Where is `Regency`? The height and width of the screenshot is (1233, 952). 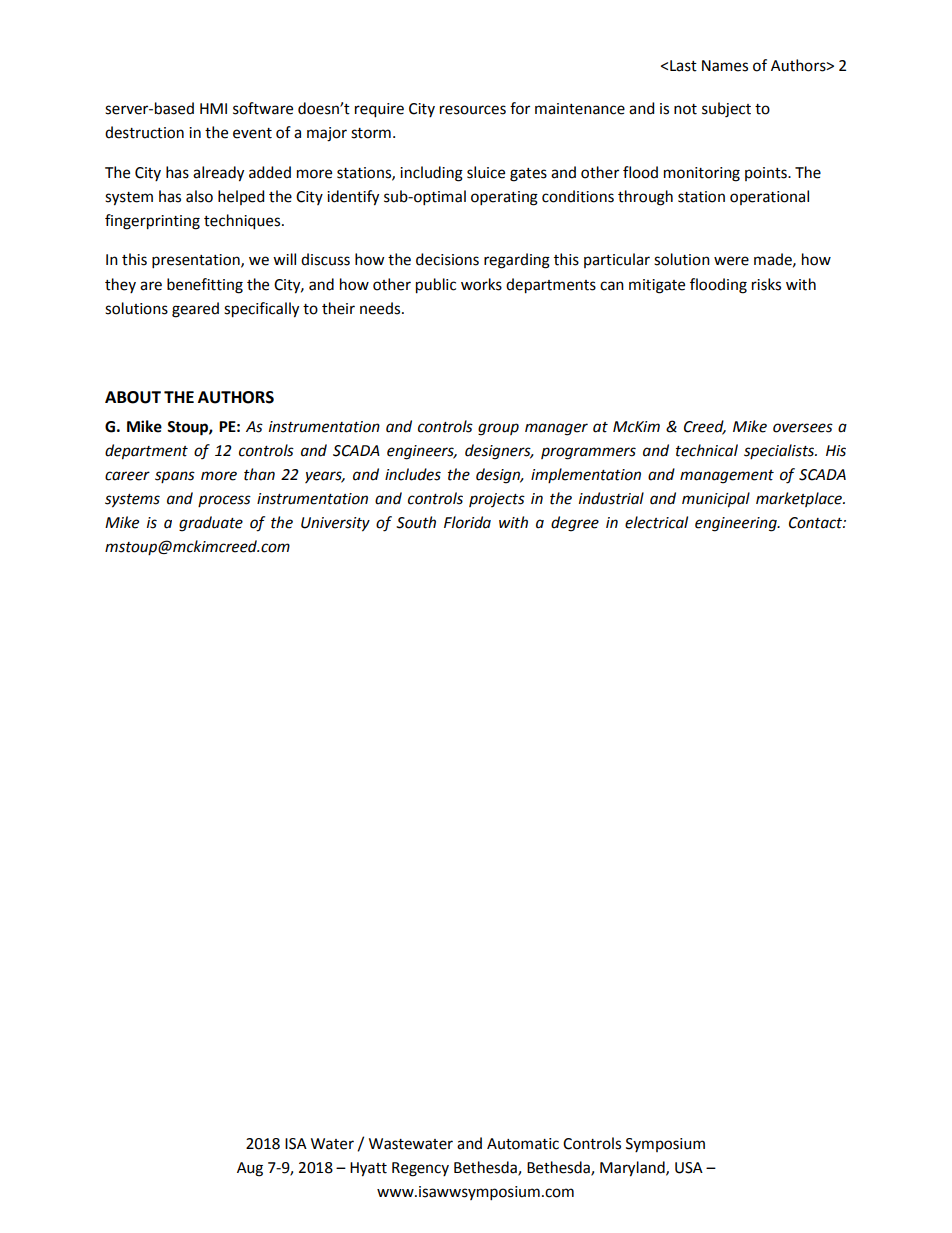
Regency is located at coordinates (420, 1169).
